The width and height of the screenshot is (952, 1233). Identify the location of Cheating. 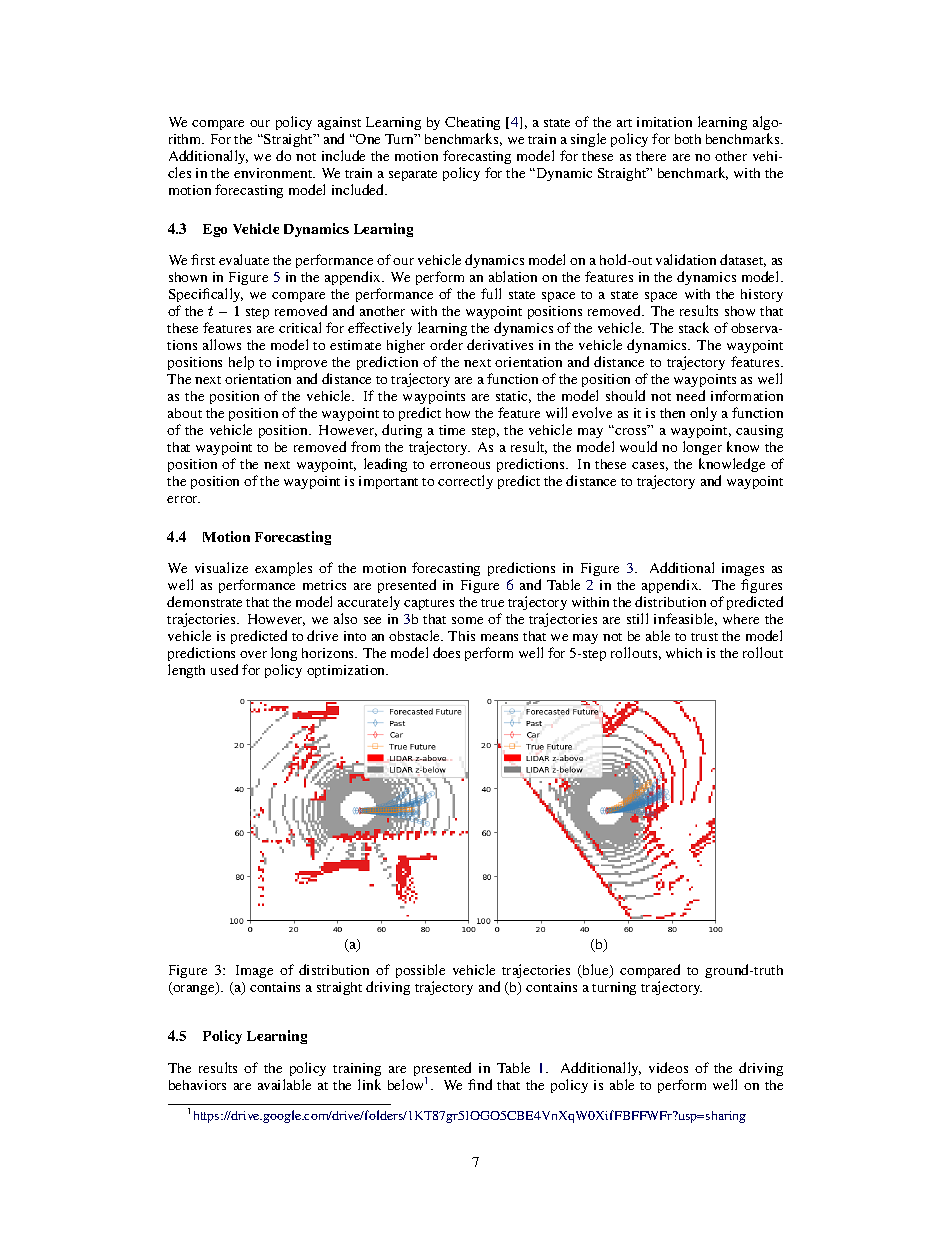
(472, 123).
